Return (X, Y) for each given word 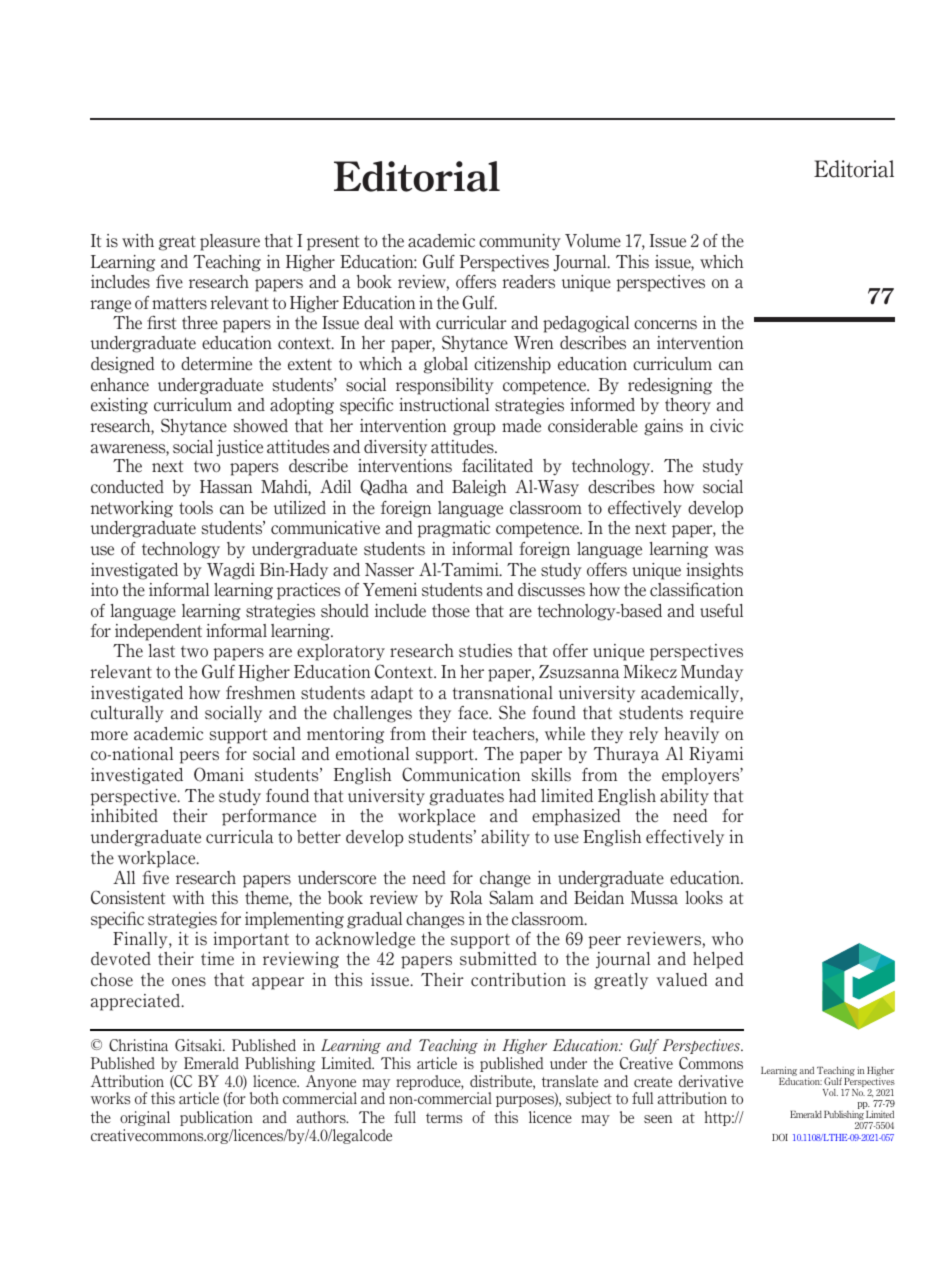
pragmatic (453, 529)
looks (704, 898)
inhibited (124, 815)
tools (196, 508)
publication (216, 1118)
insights (714, 571)
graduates (466, 797)
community (520, 242)
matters (179, 303)
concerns (665, 325)
